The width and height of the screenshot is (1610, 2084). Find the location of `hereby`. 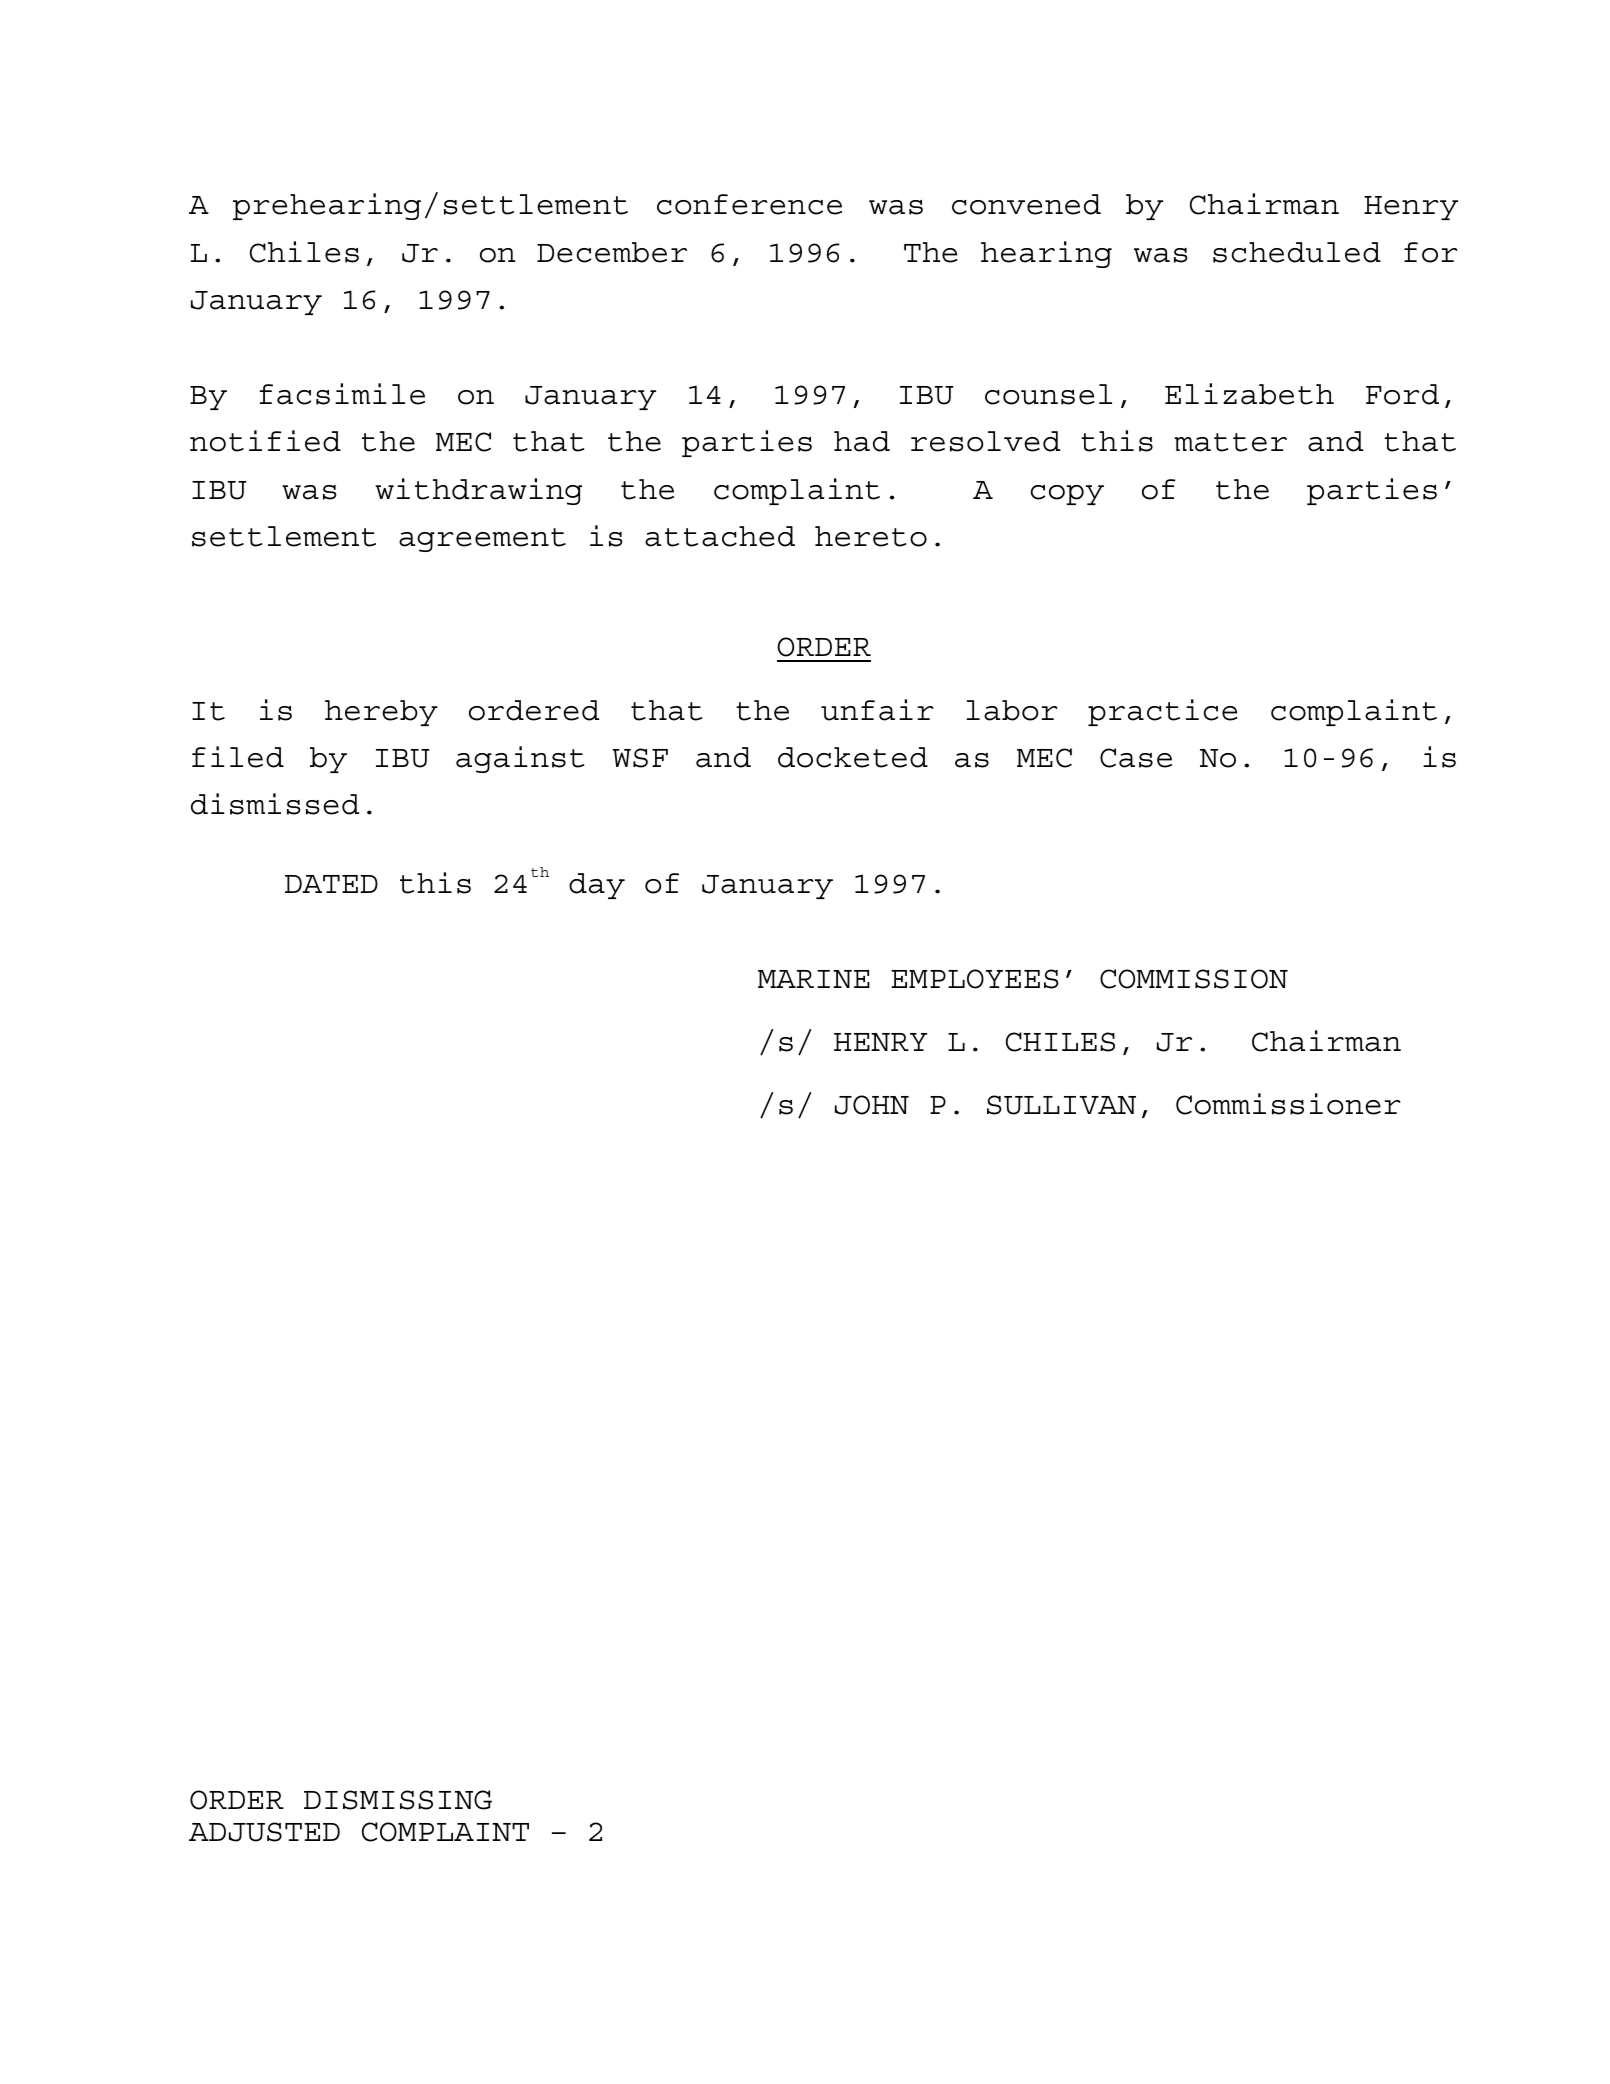

hereby is located at coordinates (381, 713).
